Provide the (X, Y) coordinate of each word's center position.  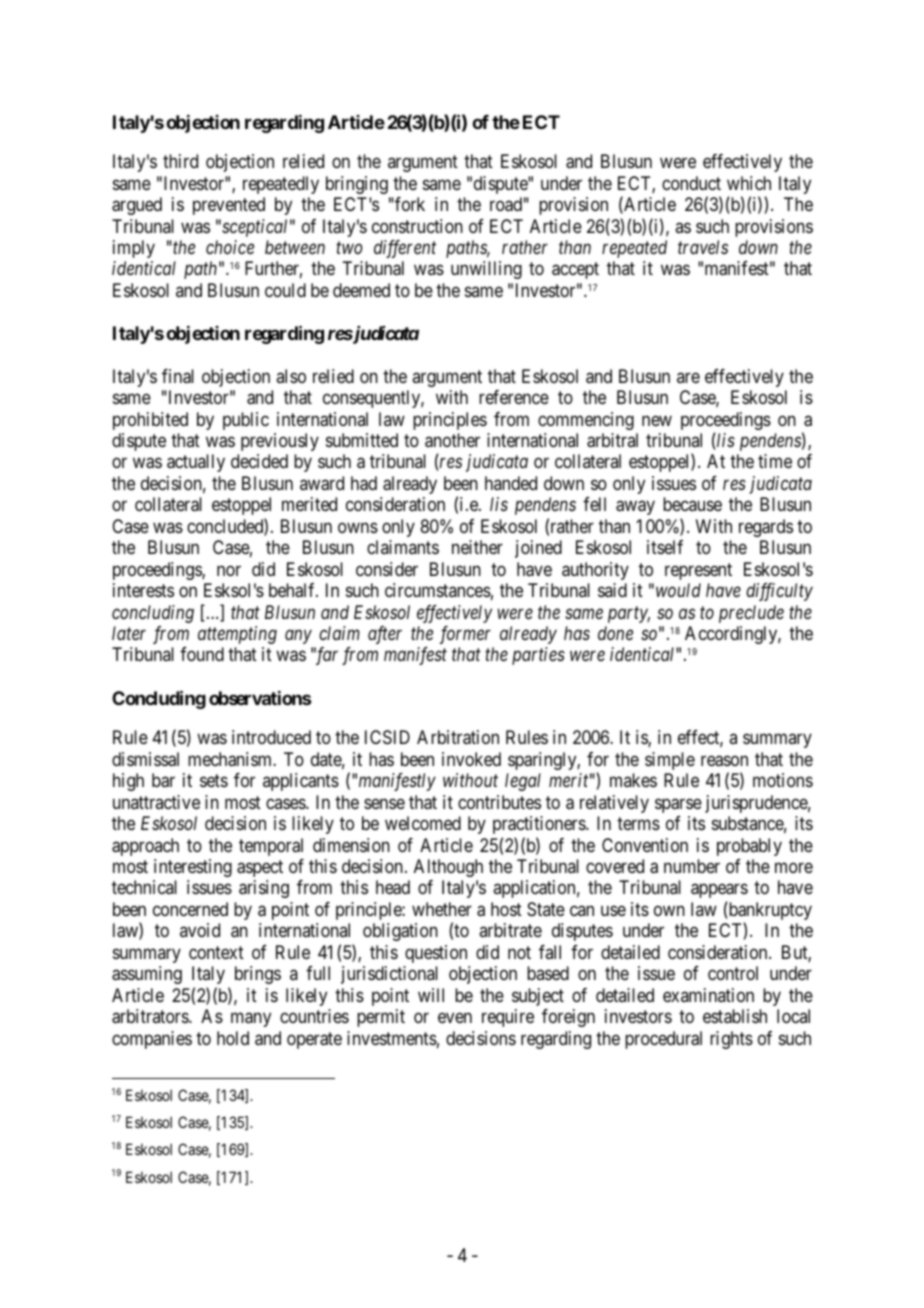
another (452, 440)
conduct (691, 183)
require (508, 1018)
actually (196, 463)
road (506, 204)
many (251, 1020)
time (775, 461)
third (180, 161)
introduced (271, 737)
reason (724, 761)
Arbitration (458, 737)
